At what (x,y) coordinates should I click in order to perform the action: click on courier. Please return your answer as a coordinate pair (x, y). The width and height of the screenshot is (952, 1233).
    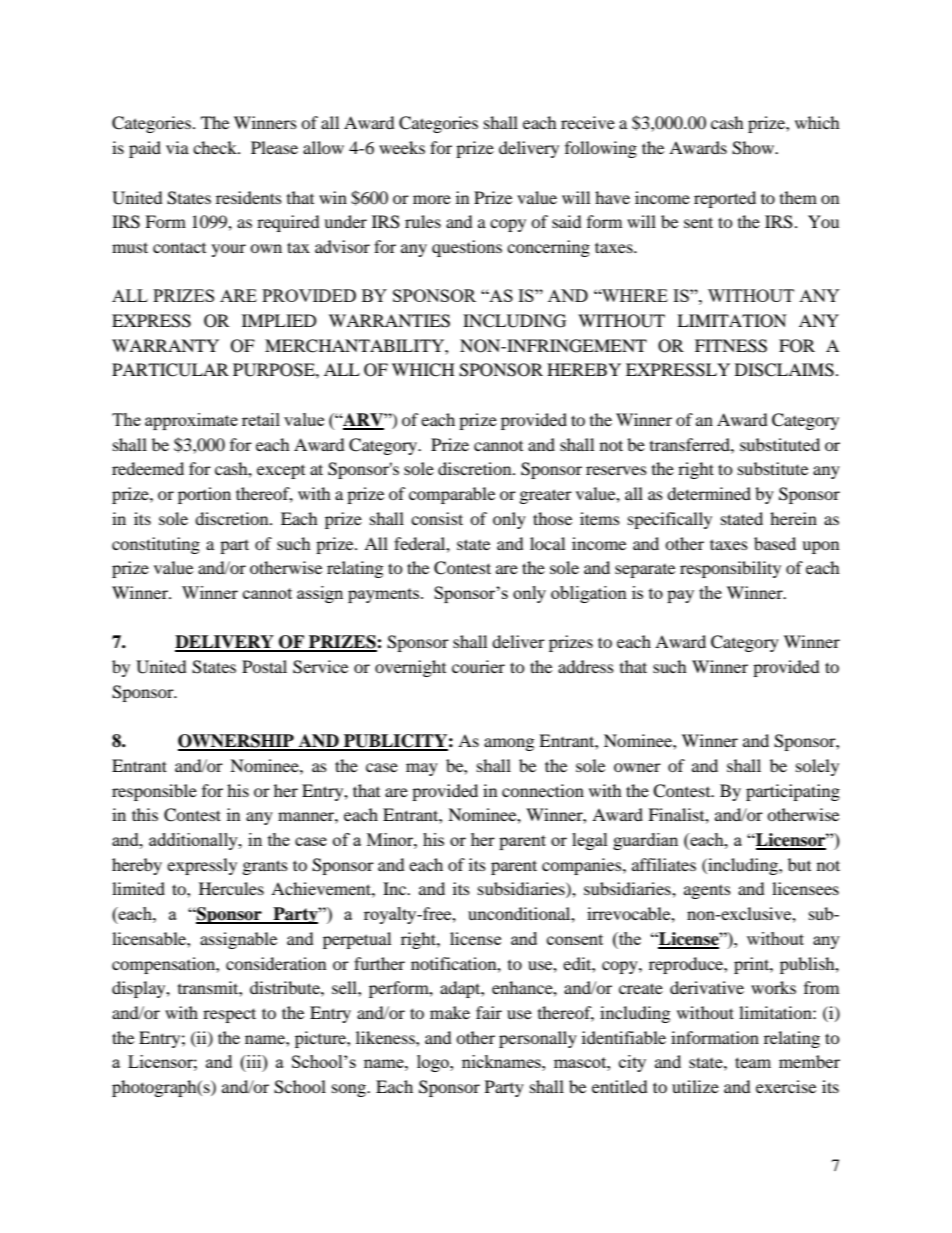
    Looking at the image, I should click on (478, 666).
